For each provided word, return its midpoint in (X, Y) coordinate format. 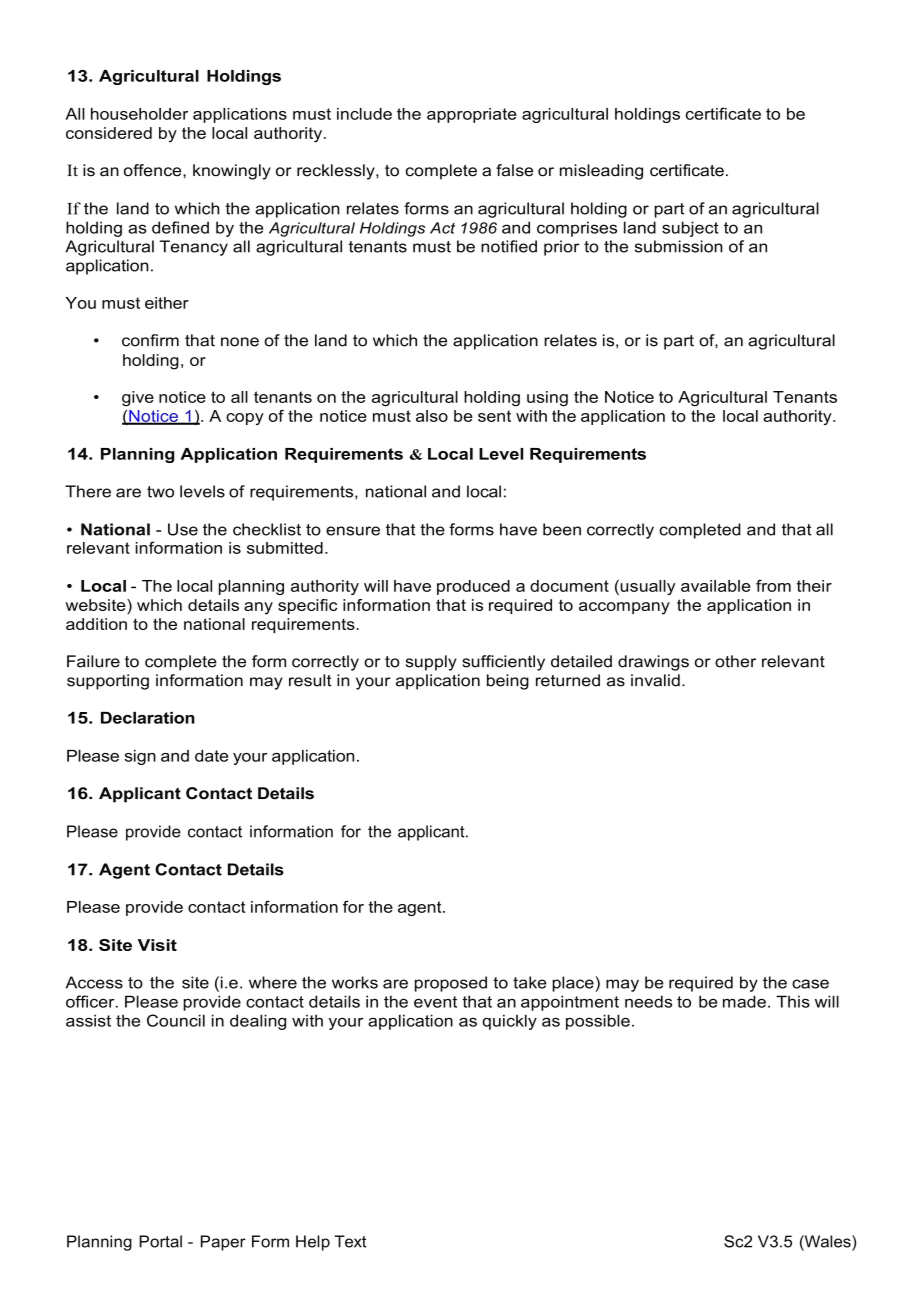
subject (690, 229)
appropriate (472, 115)
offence (154, 170)
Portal (160, 1241)
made (744, 1001)
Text (350, 1241)
